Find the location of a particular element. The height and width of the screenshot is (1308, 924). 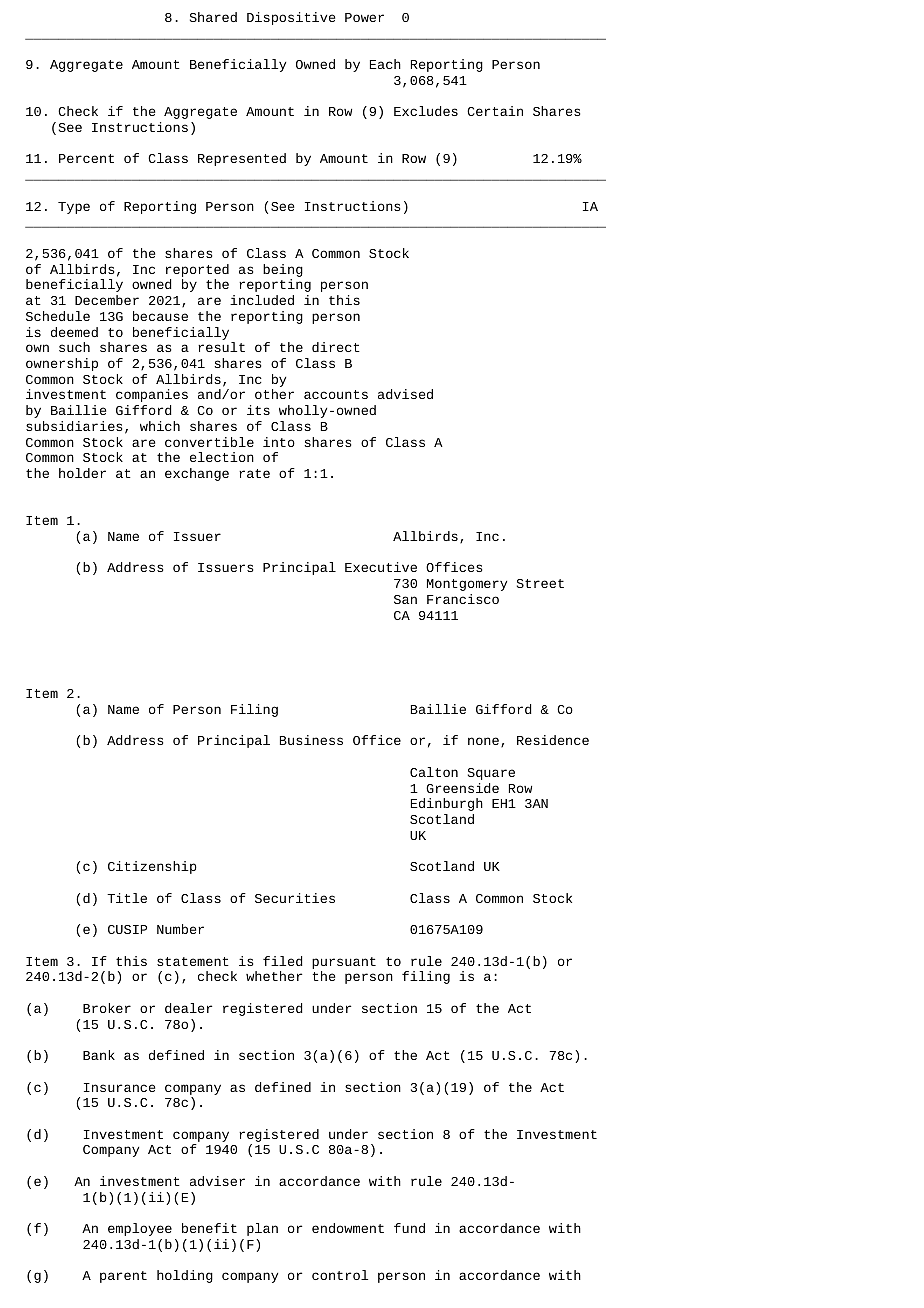

Business is located at coordinates (311, 740).
